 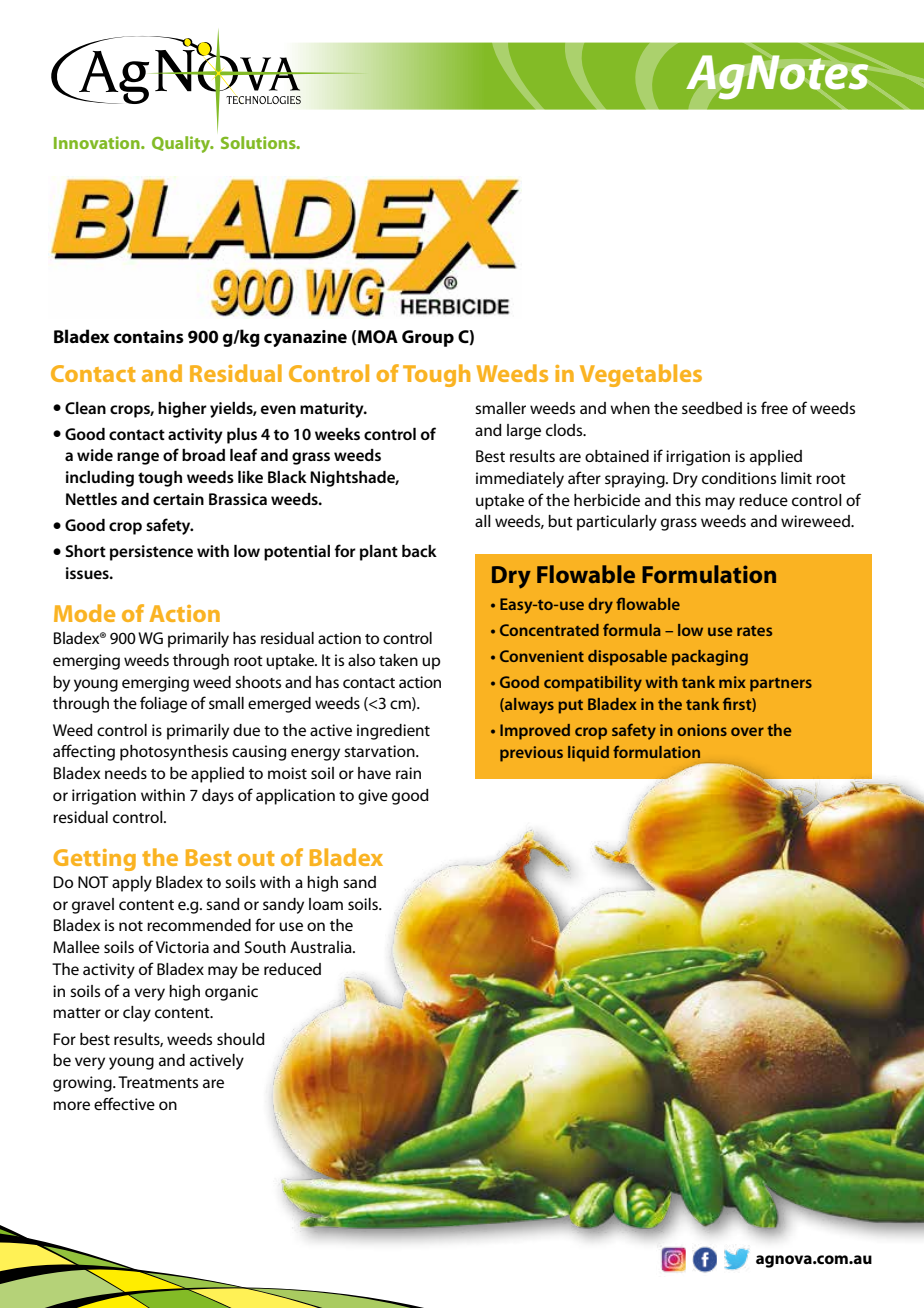 I want to click on Mode, so click(x=84, y=613).
